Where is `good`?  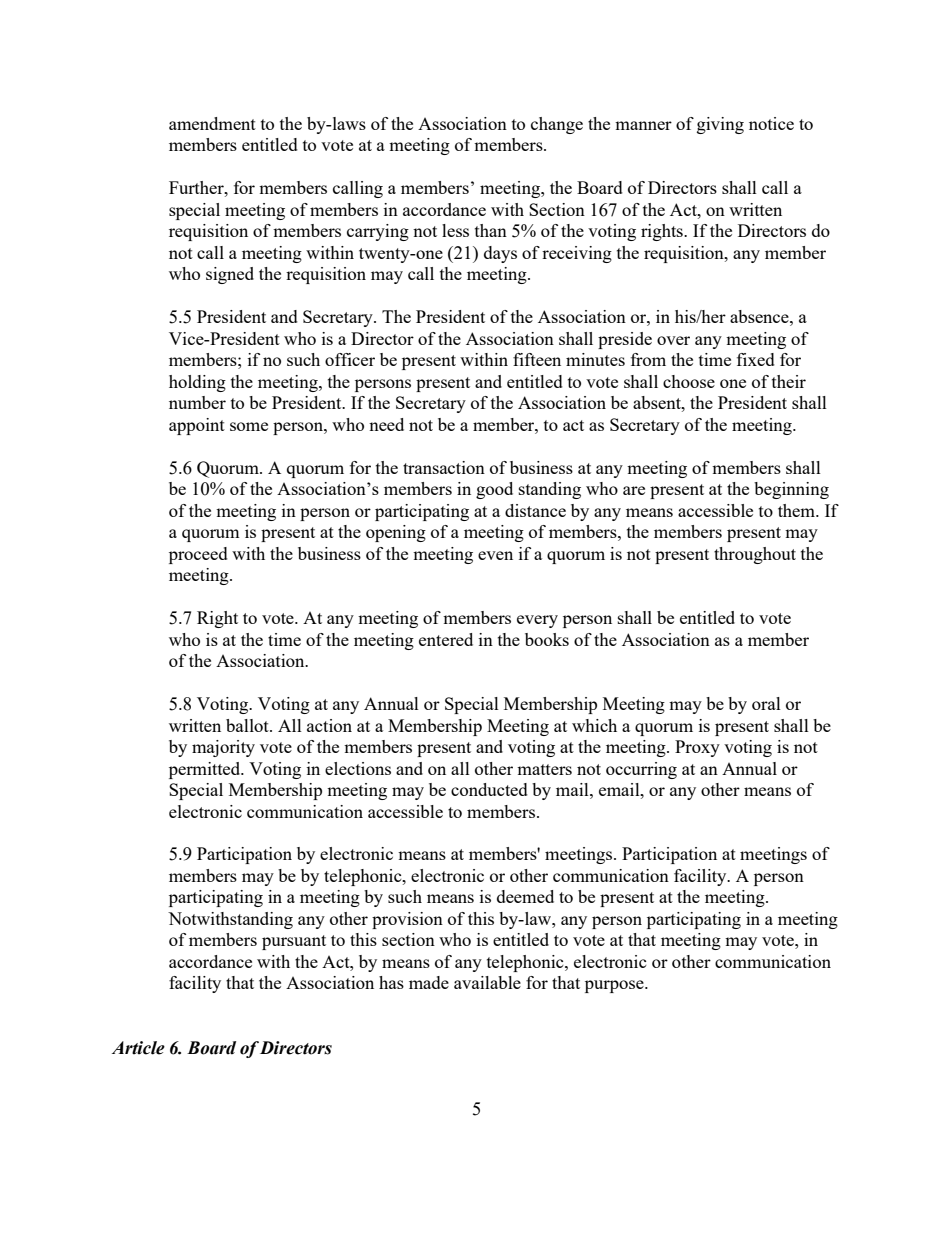
good is located at coordinates (494, 490).
